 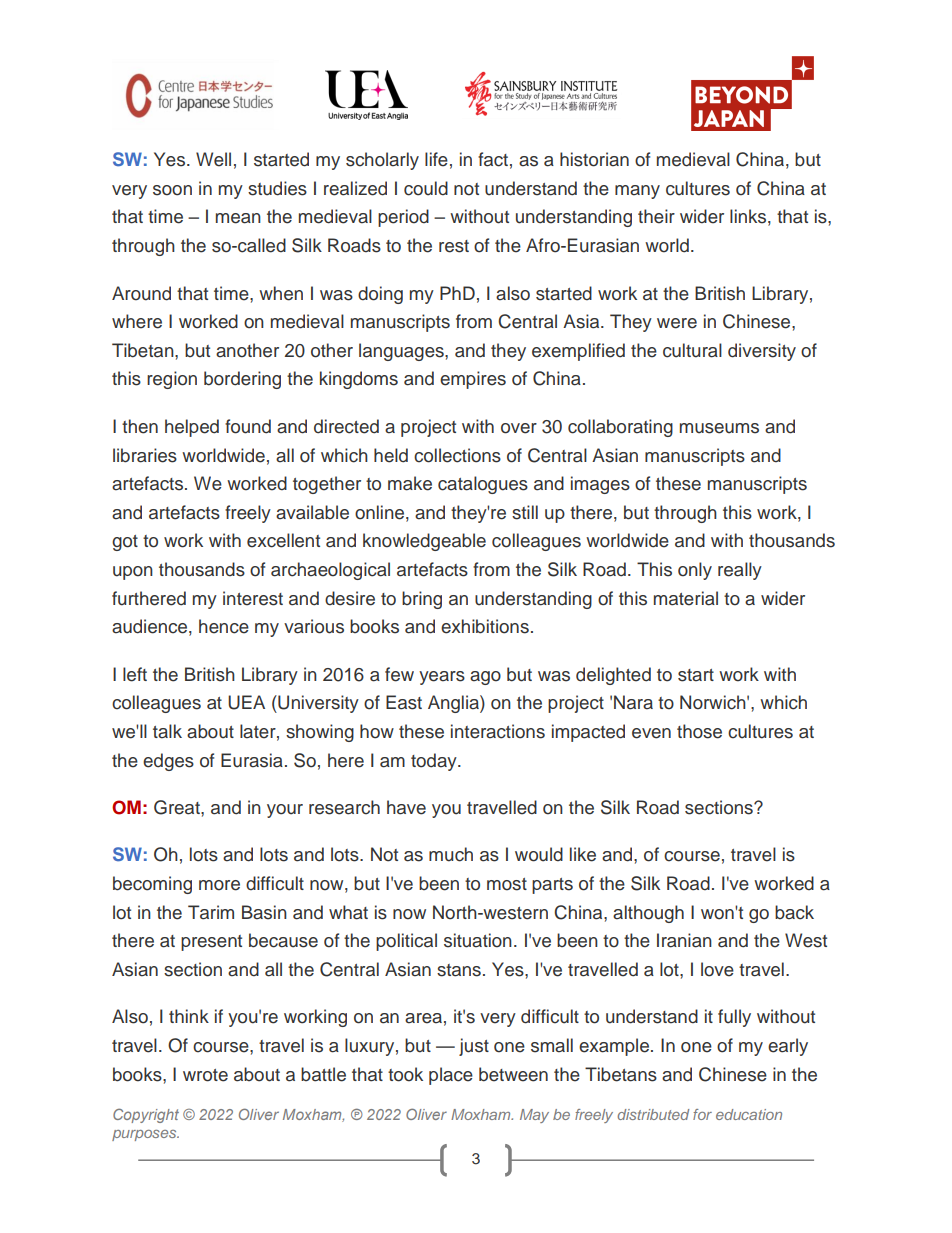 I want to click on upon, so click(x=133, y=573).
